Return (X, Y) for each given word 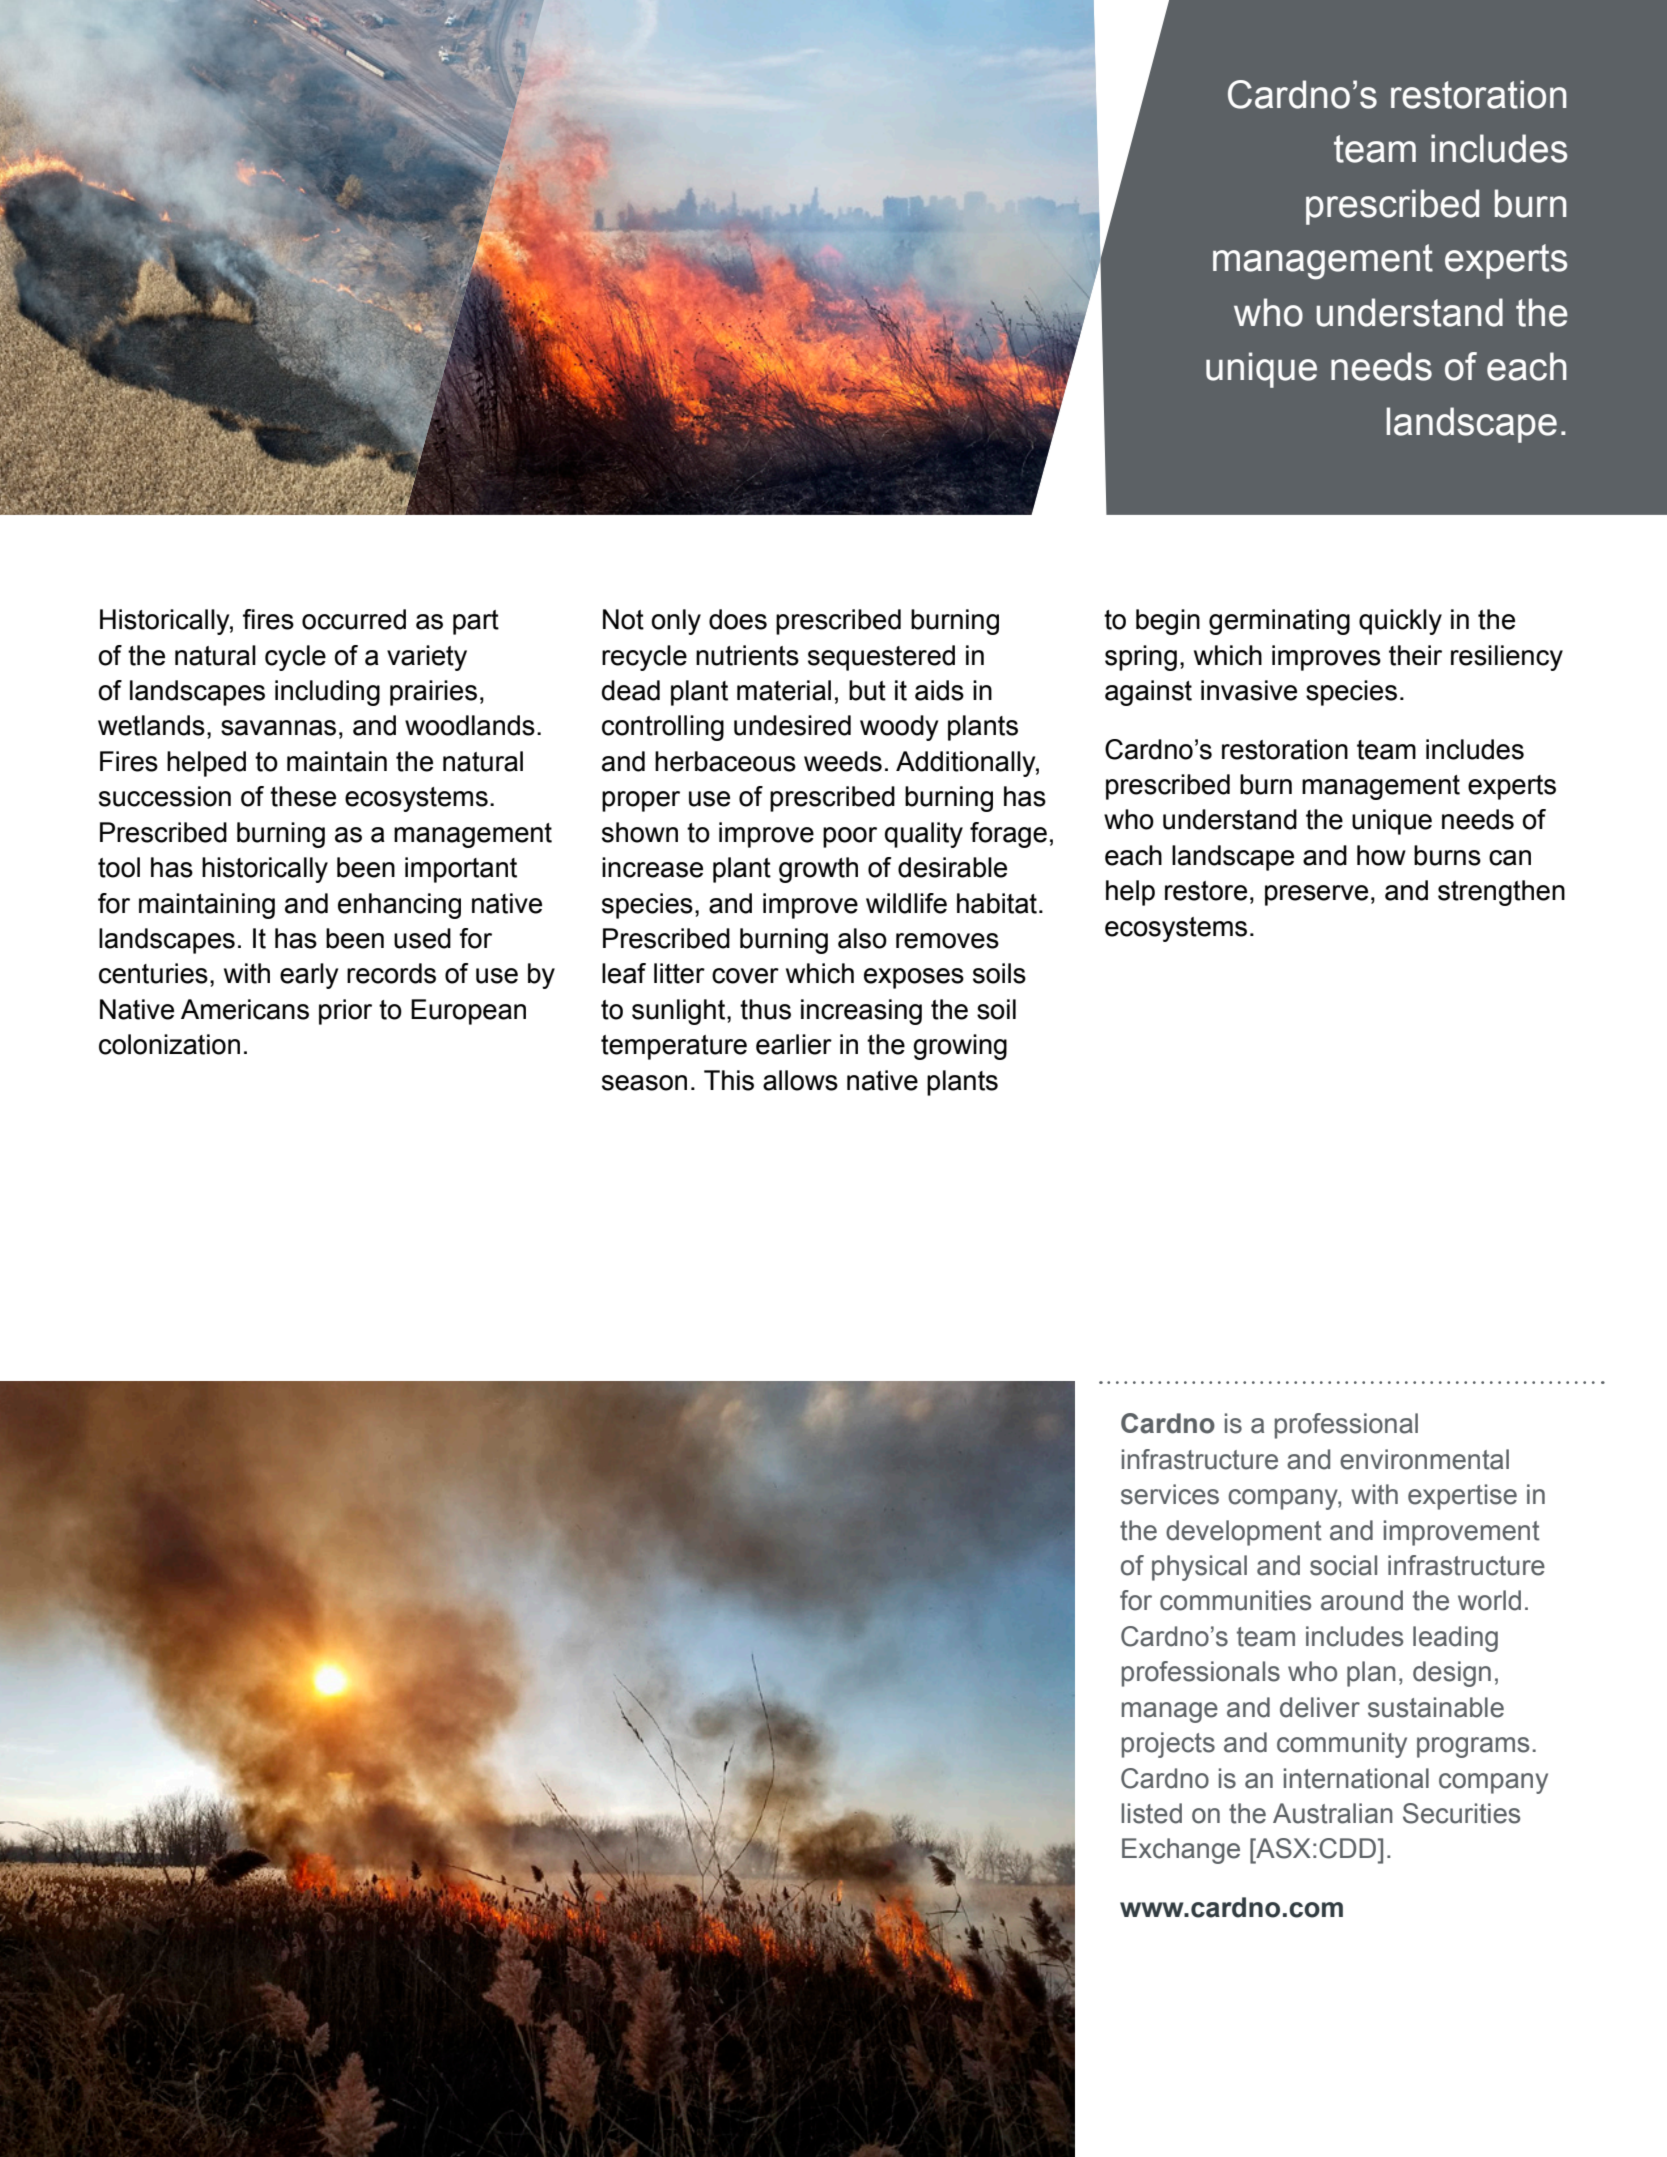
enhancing (399, 906)
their (1415, 655)
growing (960, 1047)
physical (1199, 1568)
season (644, 1083)
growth (818, 870)
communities (1235, 1600)
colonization (169, 1044)
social (1343, 1565)
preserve (1316, 895)
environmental (1424, 1459)
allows (800, 1080)
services (1170, 1494)
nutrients (747, 655)
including (327, 693)
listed (1151, 1813)
